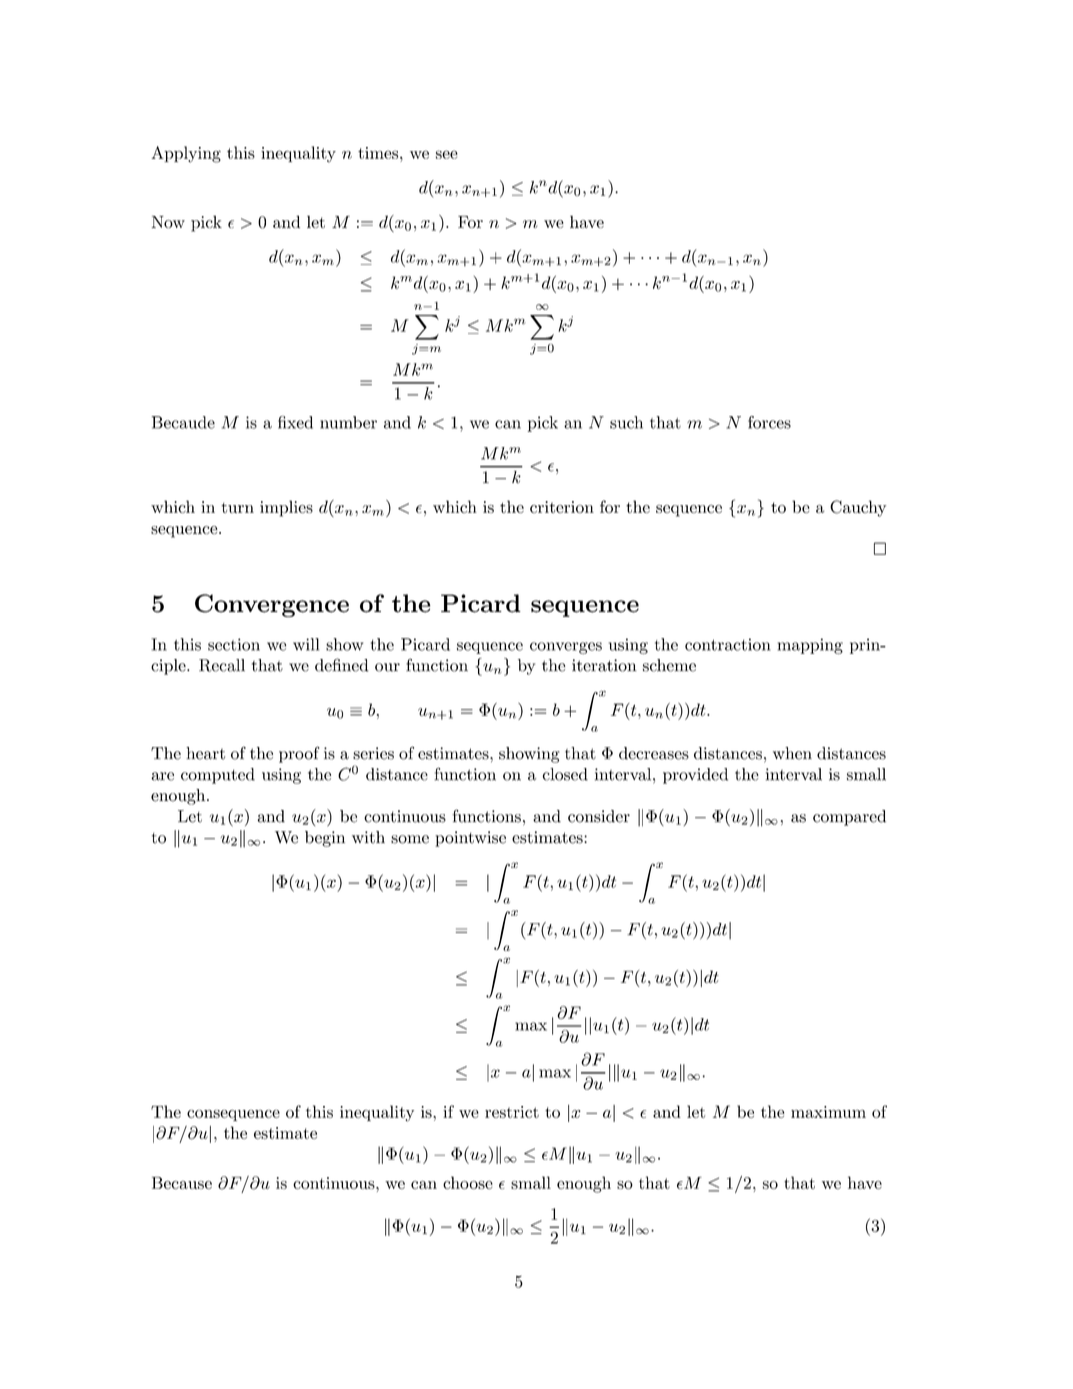 The image size is (1073, 1389). What do you see at coordinates (186, 154) in the image?
I see `Applying` at bounding box center [186, 154].
